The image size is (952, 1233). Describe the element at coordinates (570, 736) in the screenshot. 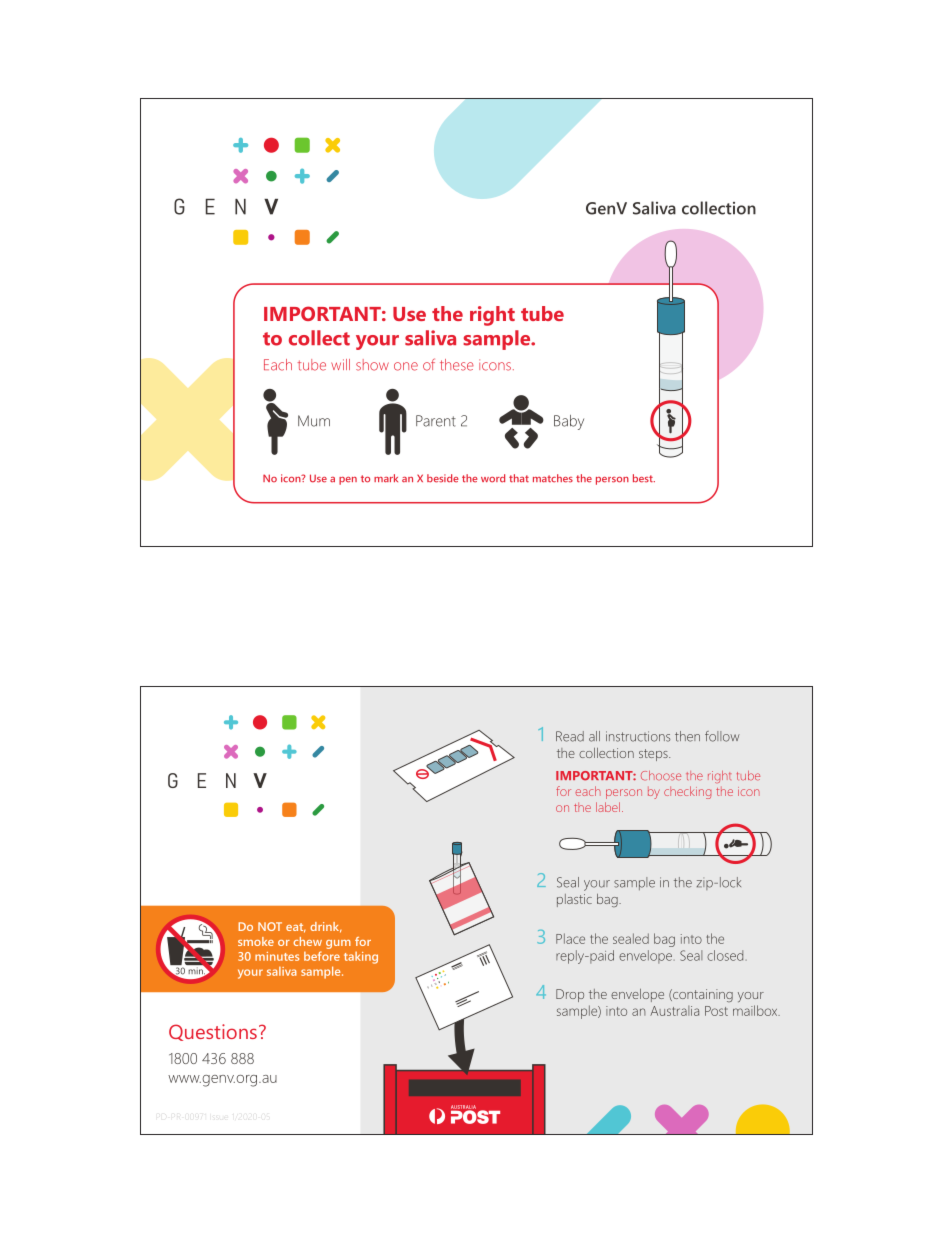

I see `Read` at that location.
